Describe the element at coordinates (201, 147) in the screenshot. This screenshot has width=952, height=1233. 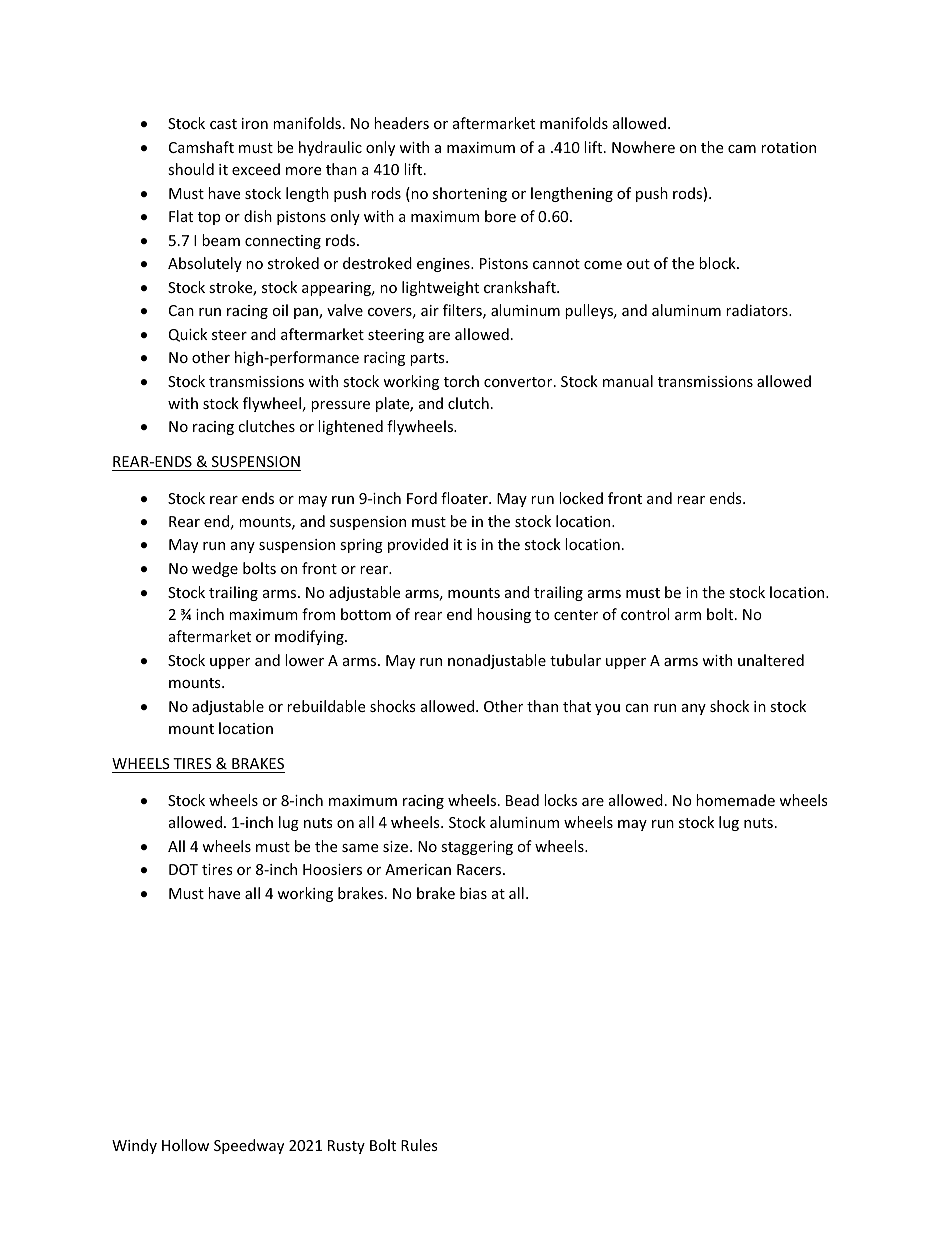
I see `Camshaft` at that location.
